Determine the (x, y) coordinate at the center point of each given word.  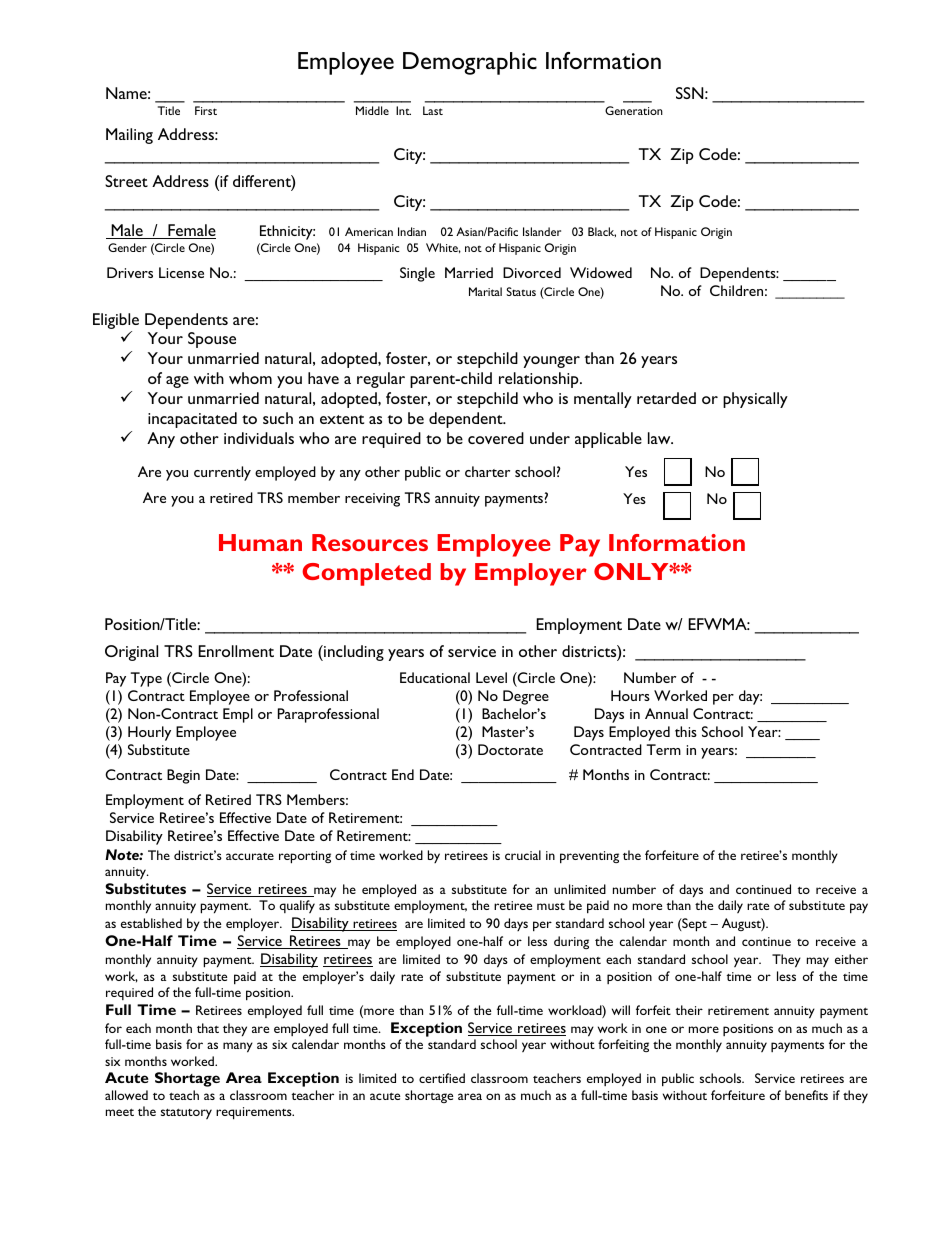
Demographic (470, 63)
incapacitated (192, 420)
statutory (186, 1114)
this (686, 731)
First (206, 110)
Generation (634, 110)
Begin (183, 776)
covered (496, 438)
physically (755, 400)
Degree (526, 697)
